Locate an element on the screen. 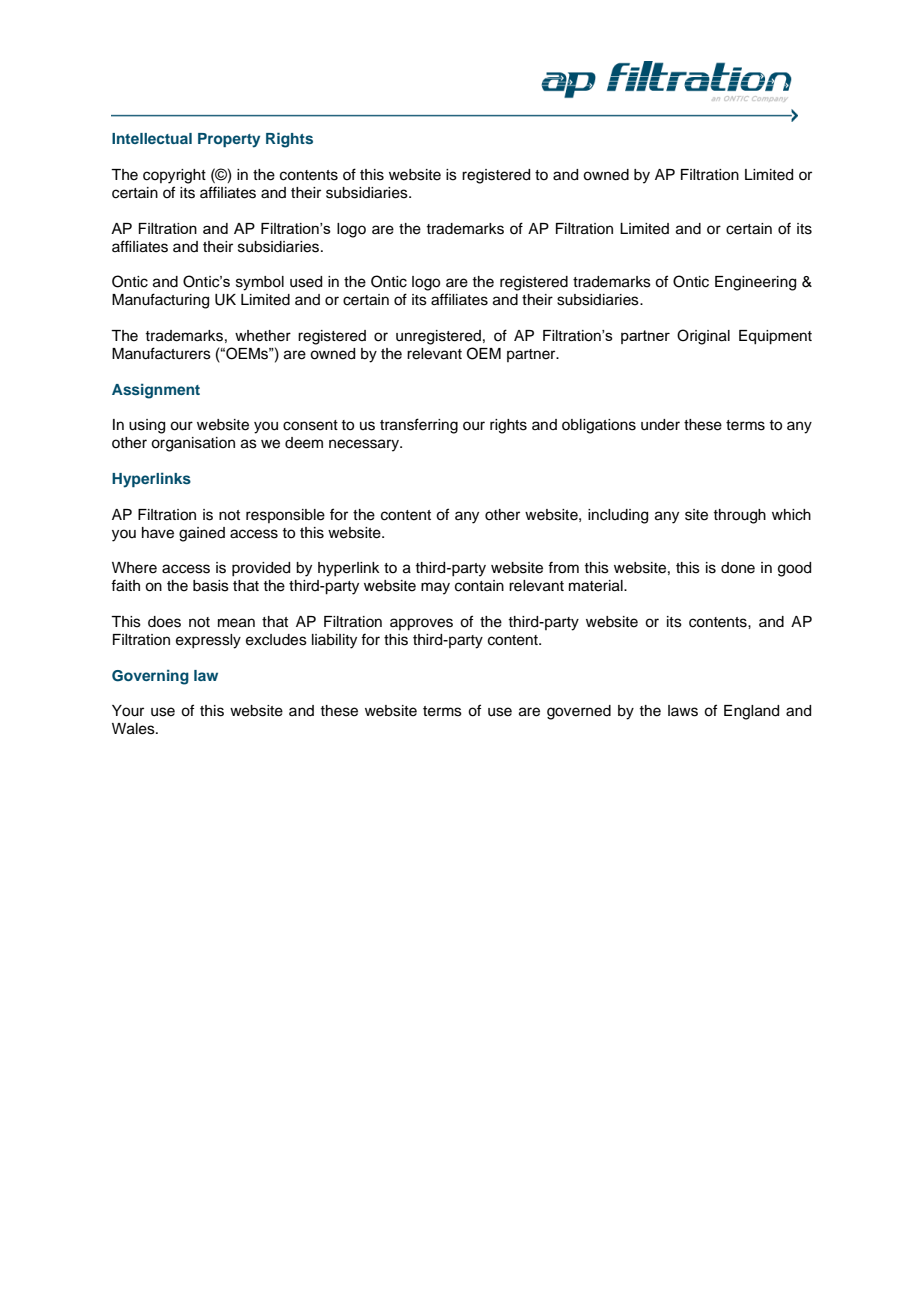 Image resolution: width=924 pixels, height=1309 pixels. gained is located at coordinates (202, 534).
